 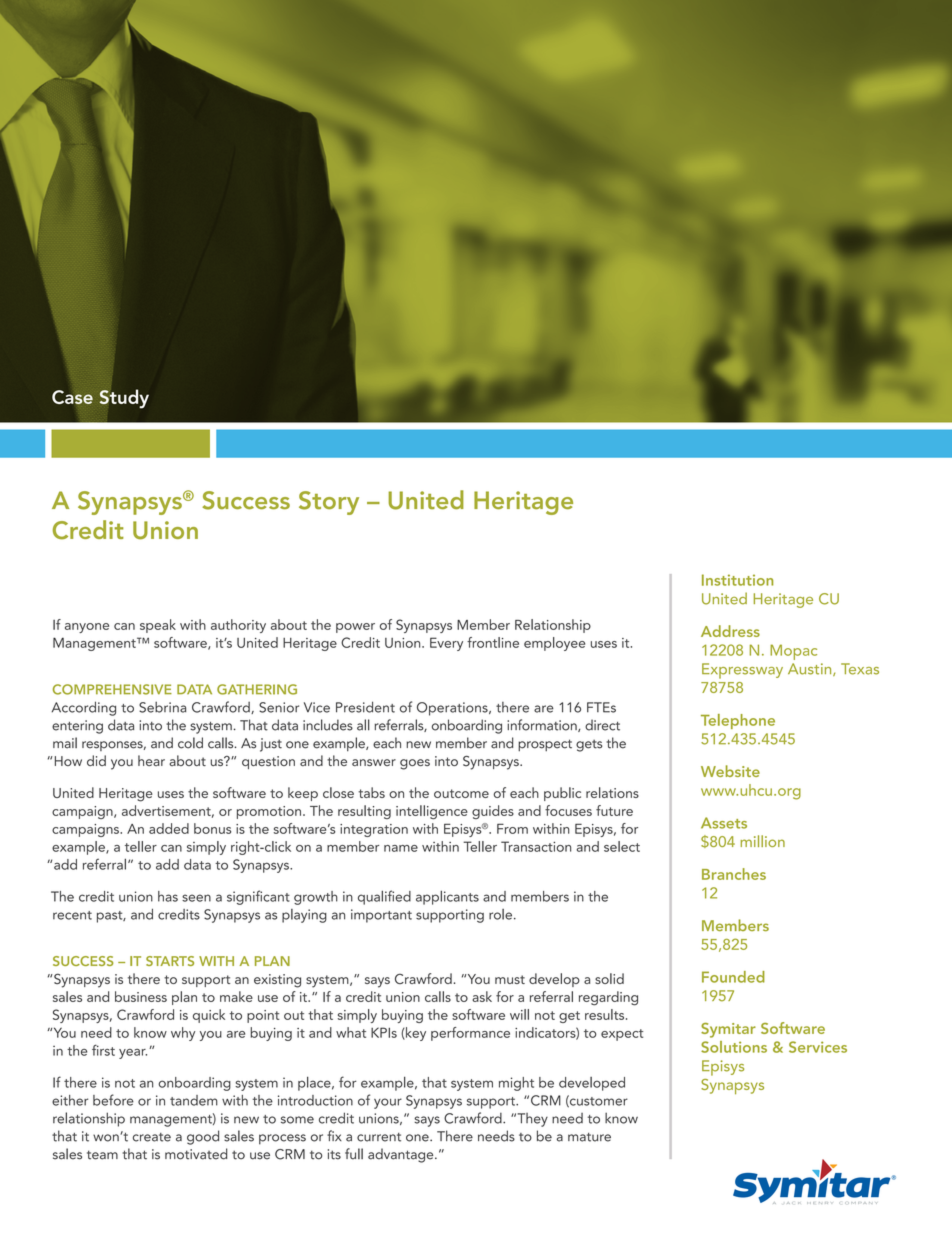 What do you see at coordinates (543, 725) in the screenshot?
I see `information` at bounding box center [543, 725].
